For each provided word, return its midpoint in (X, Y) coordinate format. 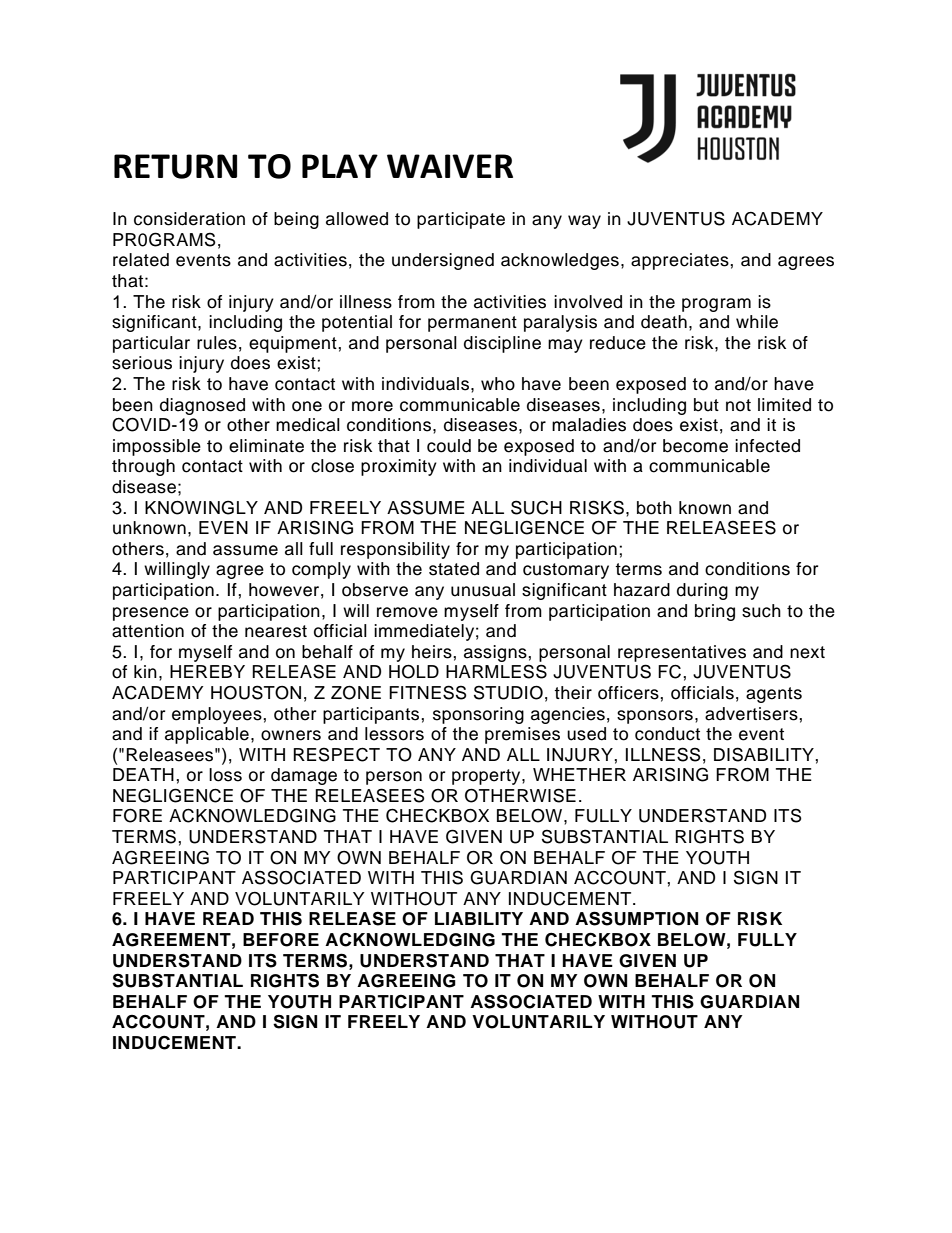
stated (454, 569)
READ (228, 918)
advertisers (752, 714)
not (738, 405)
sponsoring (478, 715)
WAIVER (450, 166)
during (702, 591)
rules (217, 343)
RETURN (175, 166)
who (498, 384)
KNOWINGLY (201, 507)
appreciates (681, 261)
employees (218, 715)
